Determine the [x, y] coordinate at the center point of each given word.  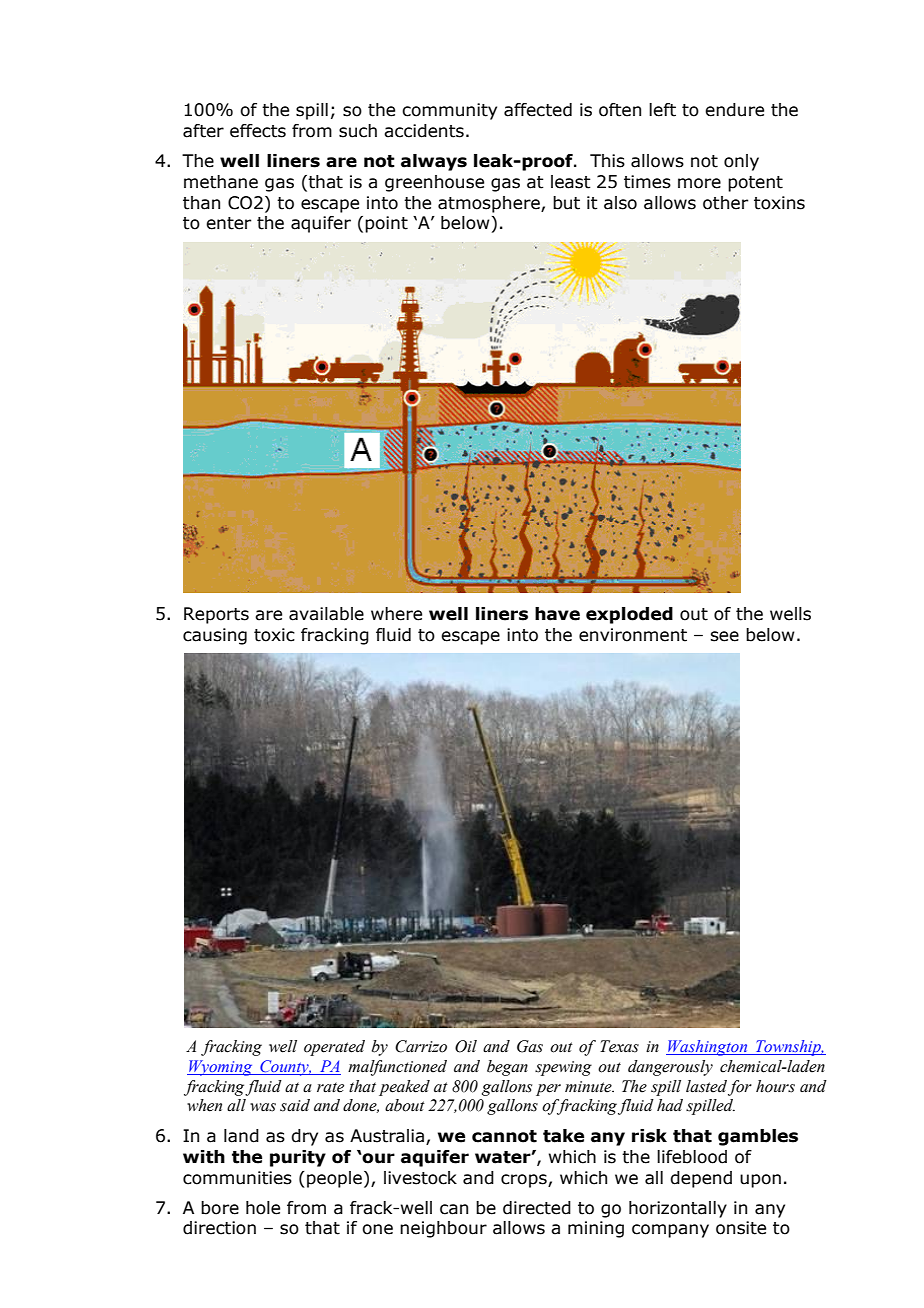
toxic [274, 635]
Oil [466, 1046]
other [725, 203]
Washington [708, 1048]
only [741, 162]
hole [263, 1208]
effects [258, 131]
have [557, 614]
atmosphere [490, 204]
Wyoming [221, 1068]
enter [228, 223]
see [724, 636]
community [449, 111]
